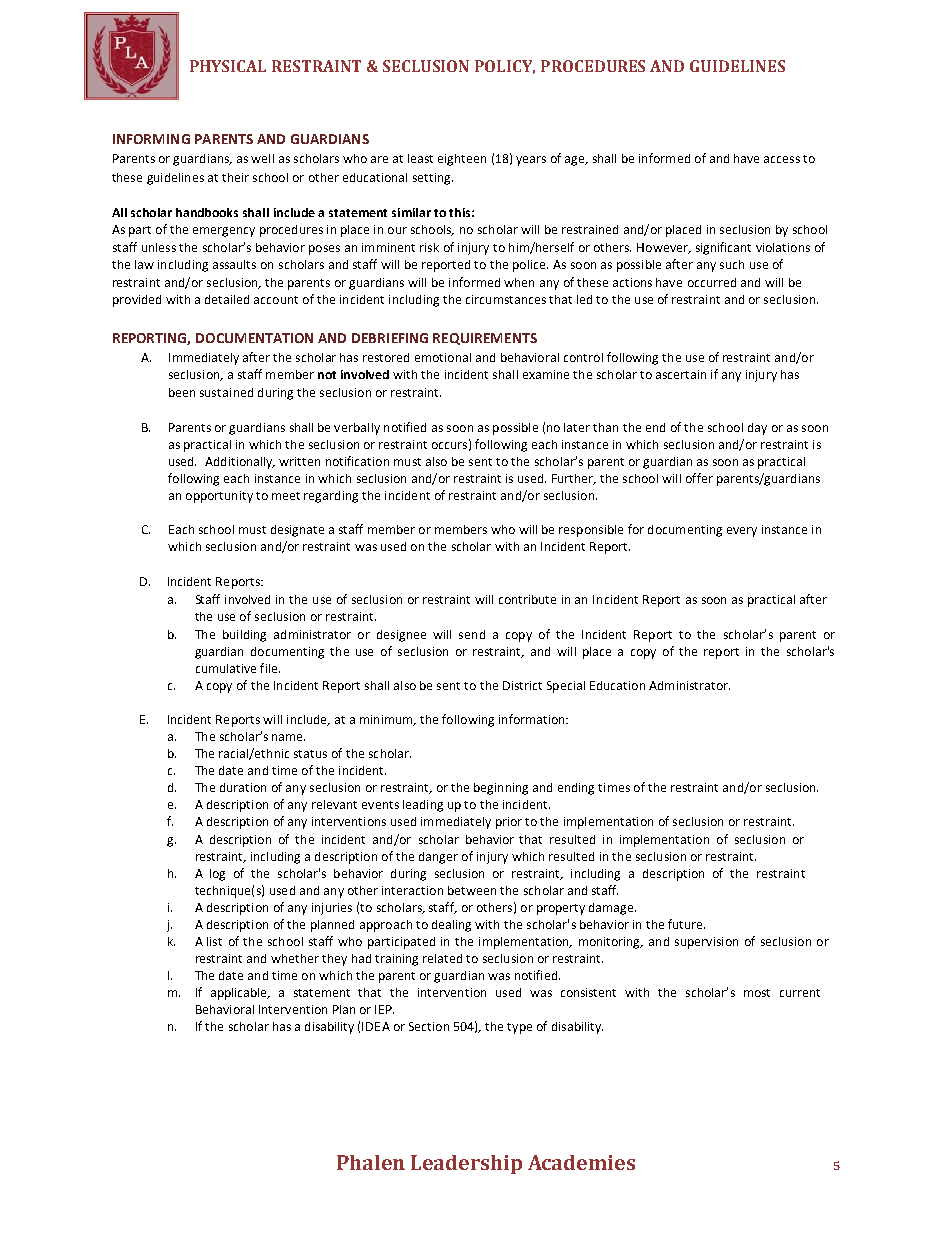  What do you see at coordinates (472, 634) in the screenshot?
I see `send` at bounding box center [472, 634].
